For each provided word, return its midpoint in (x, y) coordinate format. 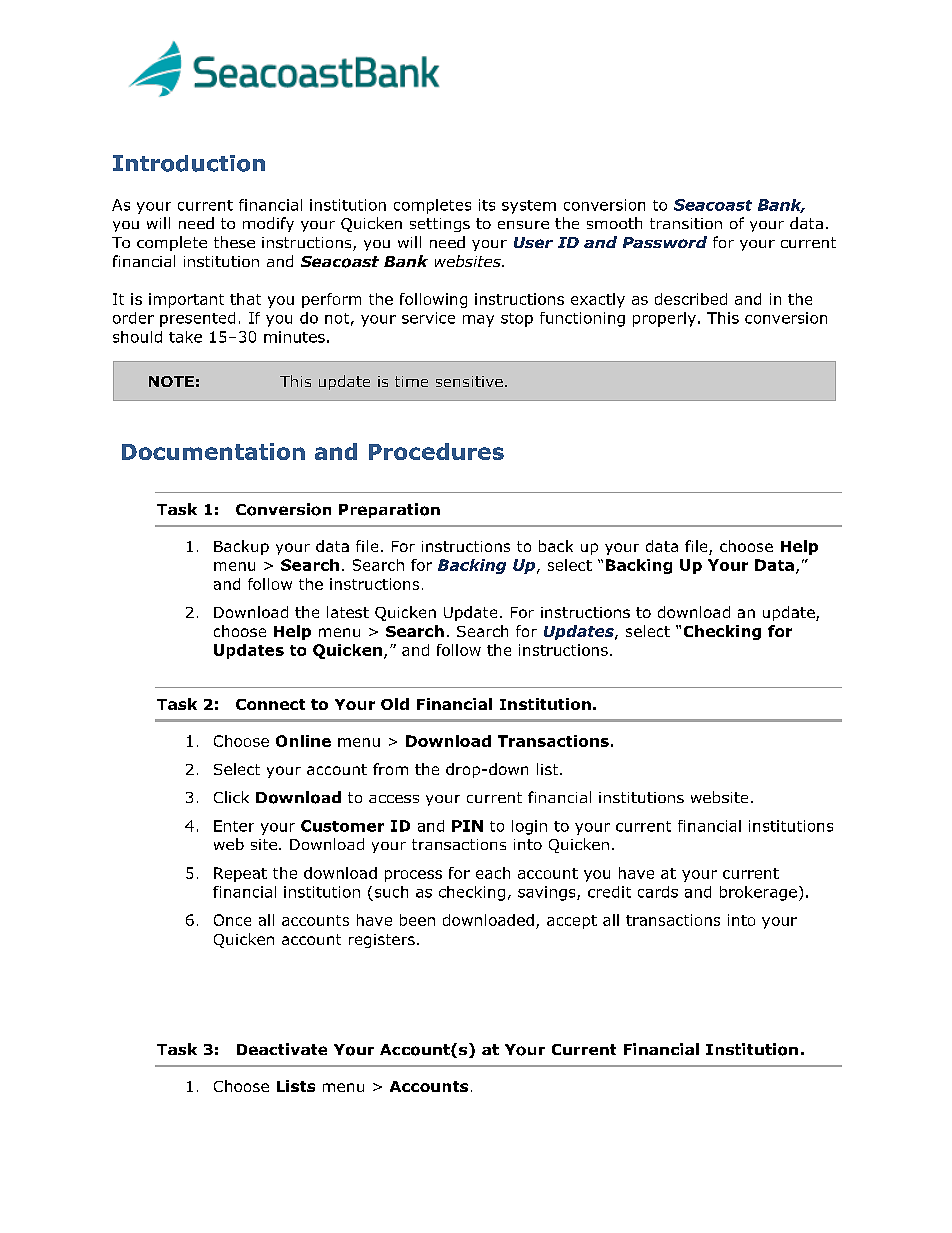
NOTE (171, 381)
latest (348, 612)
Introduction (189, 163)
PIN (467, 826)
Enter (234, 826)
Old (395, 704)
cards (658, 892)
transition (686, 223)
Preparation (389, 510)
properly (664, 319)
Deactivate (282, 1049)
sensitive (469, 381)
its (487, 205)
